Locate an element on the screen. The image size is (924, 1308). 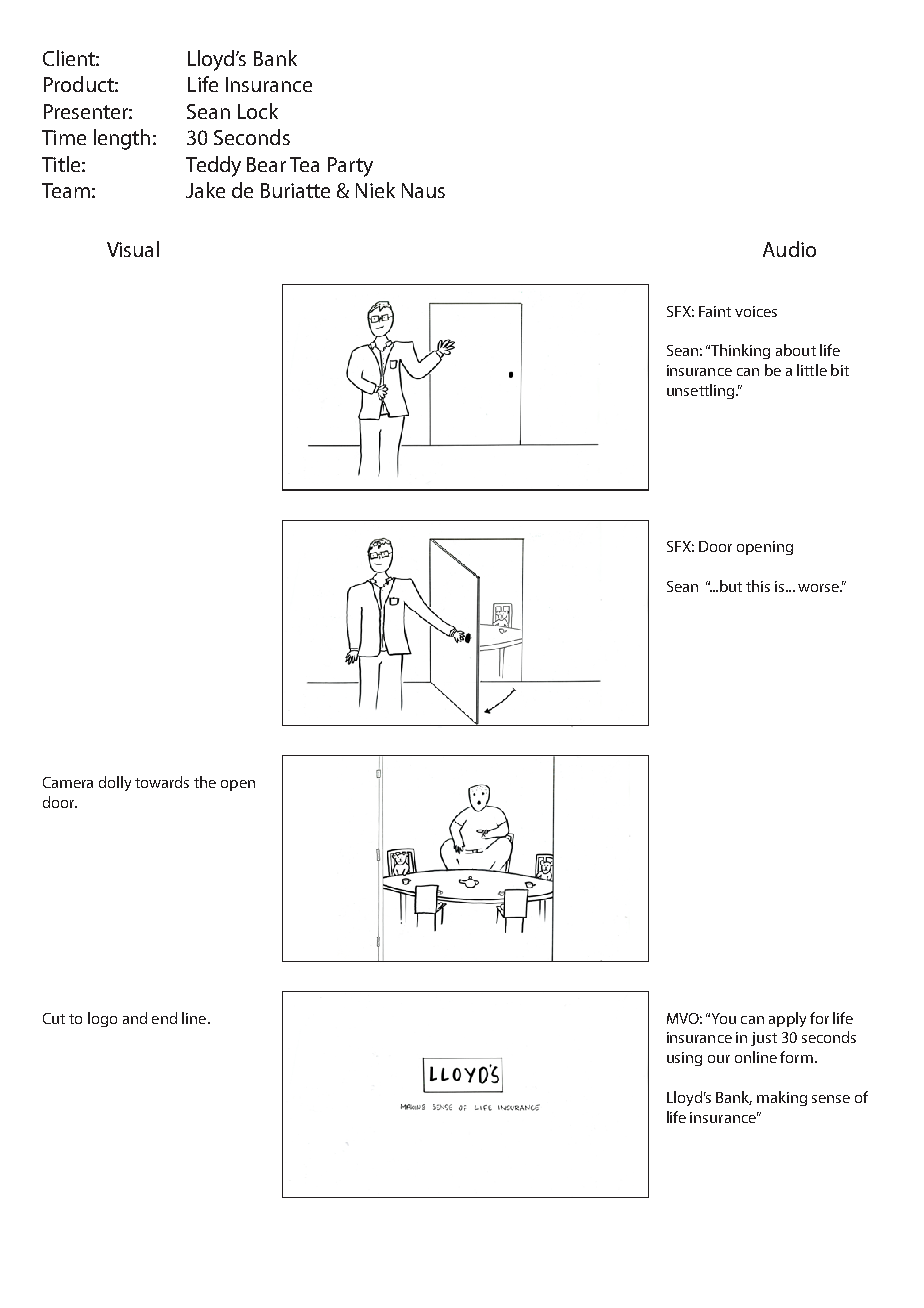
Visual is located at coordinates (133, 249).
